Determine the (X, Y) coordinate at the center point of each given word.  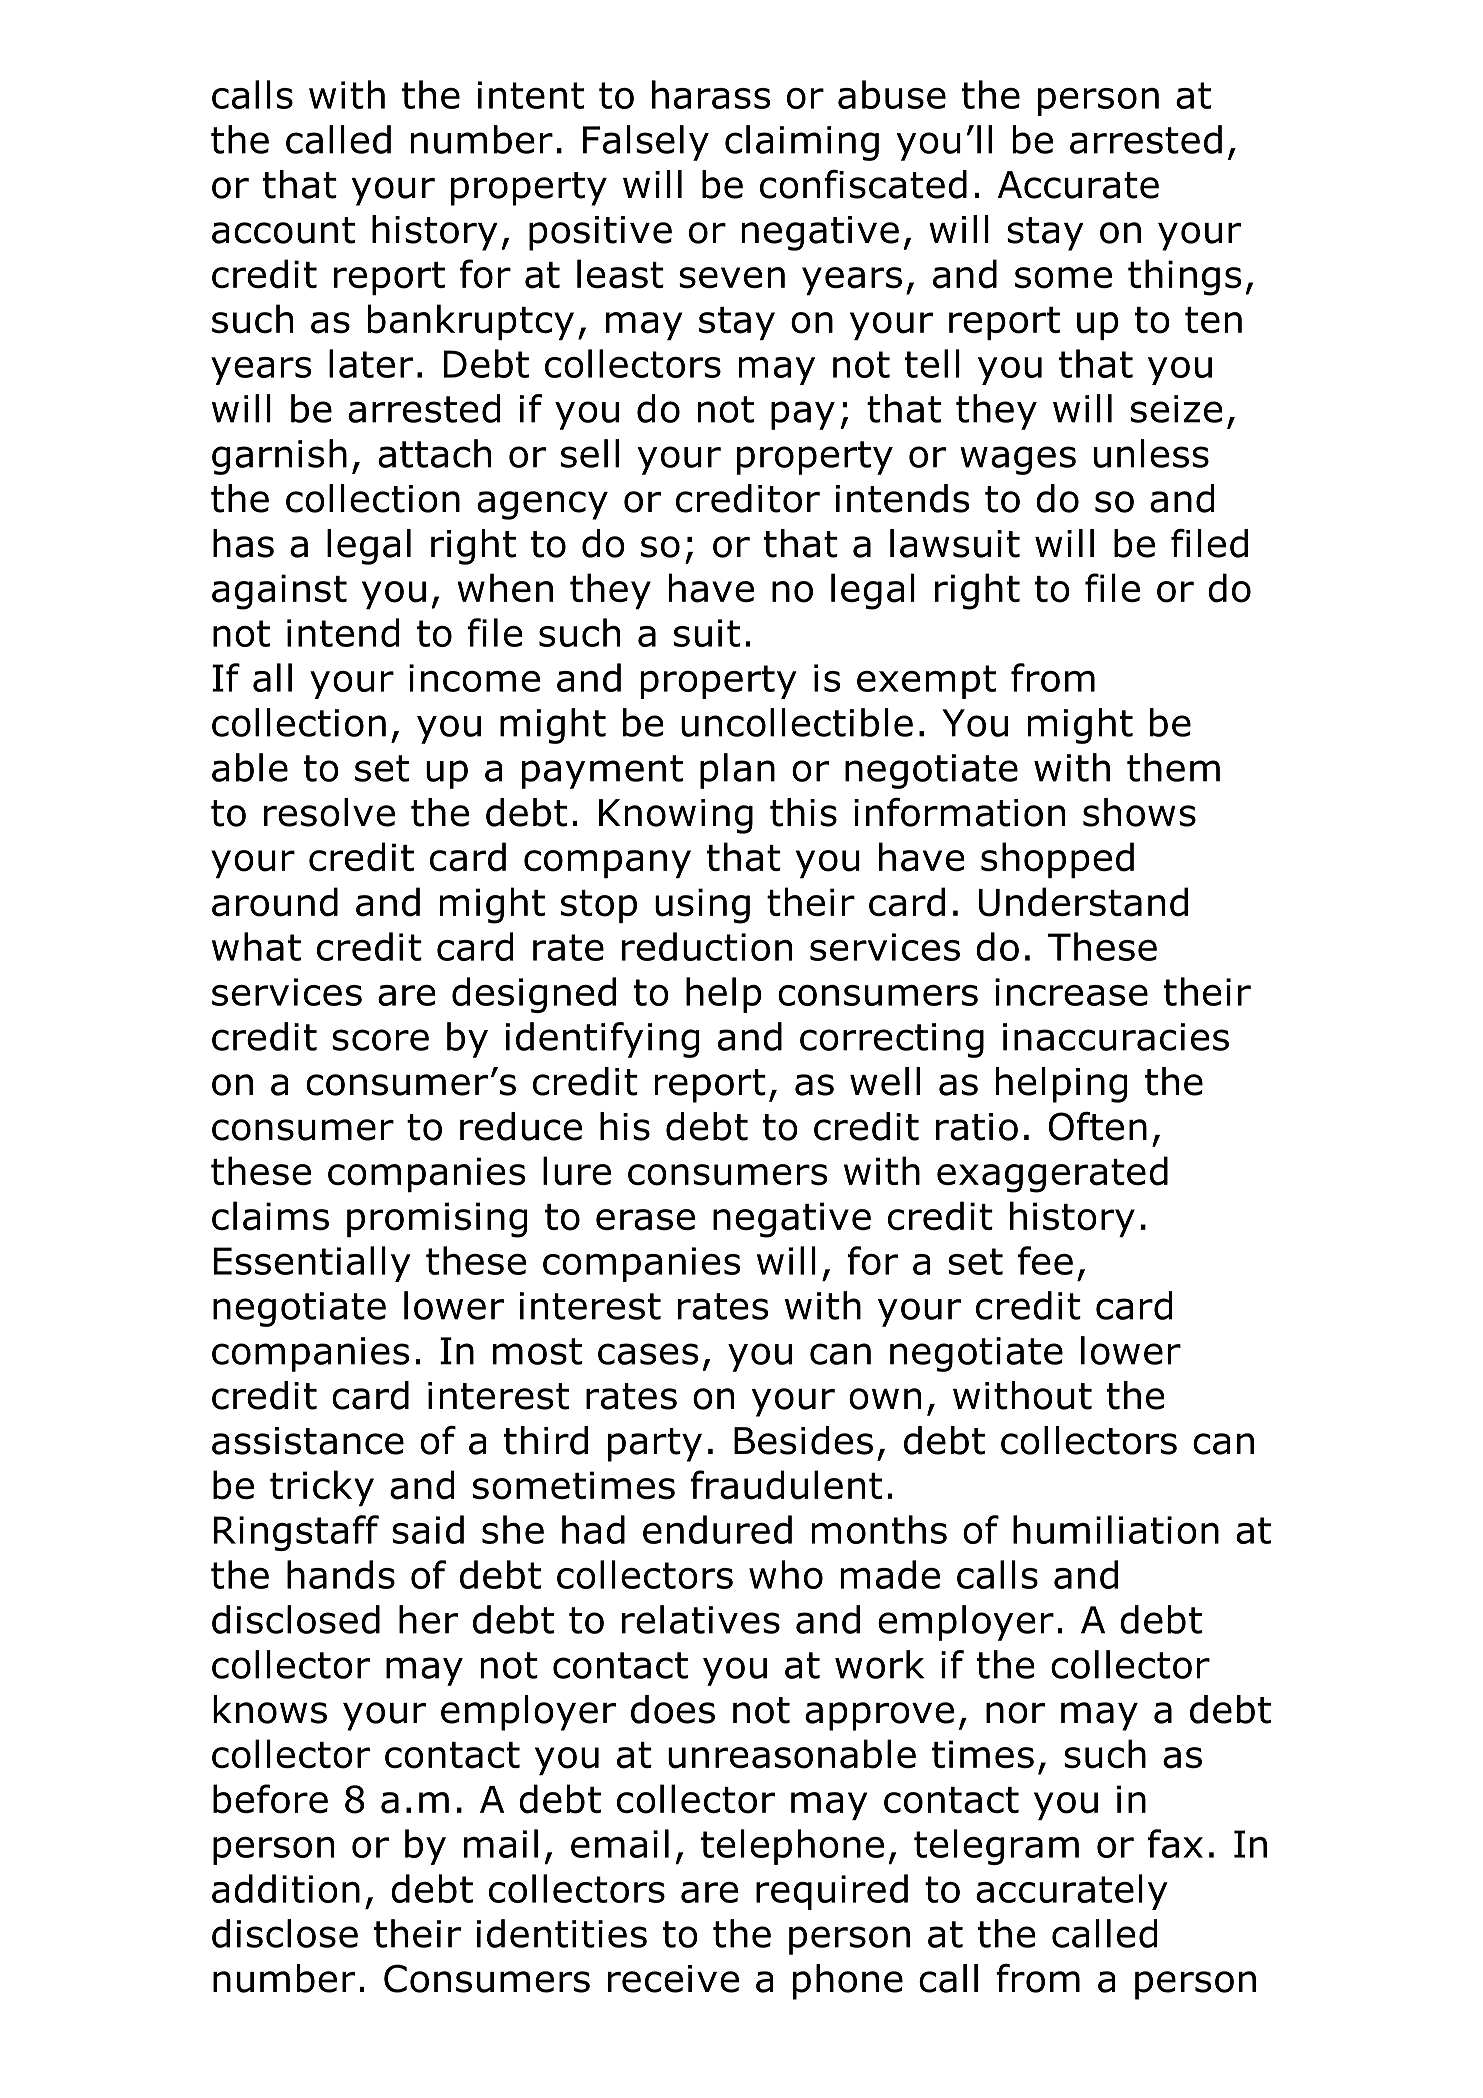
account (283, 230)
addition (286, 1888)
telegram (996, 1847)
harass (711, 94)
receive (673, 1979)
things (1184, 277)
